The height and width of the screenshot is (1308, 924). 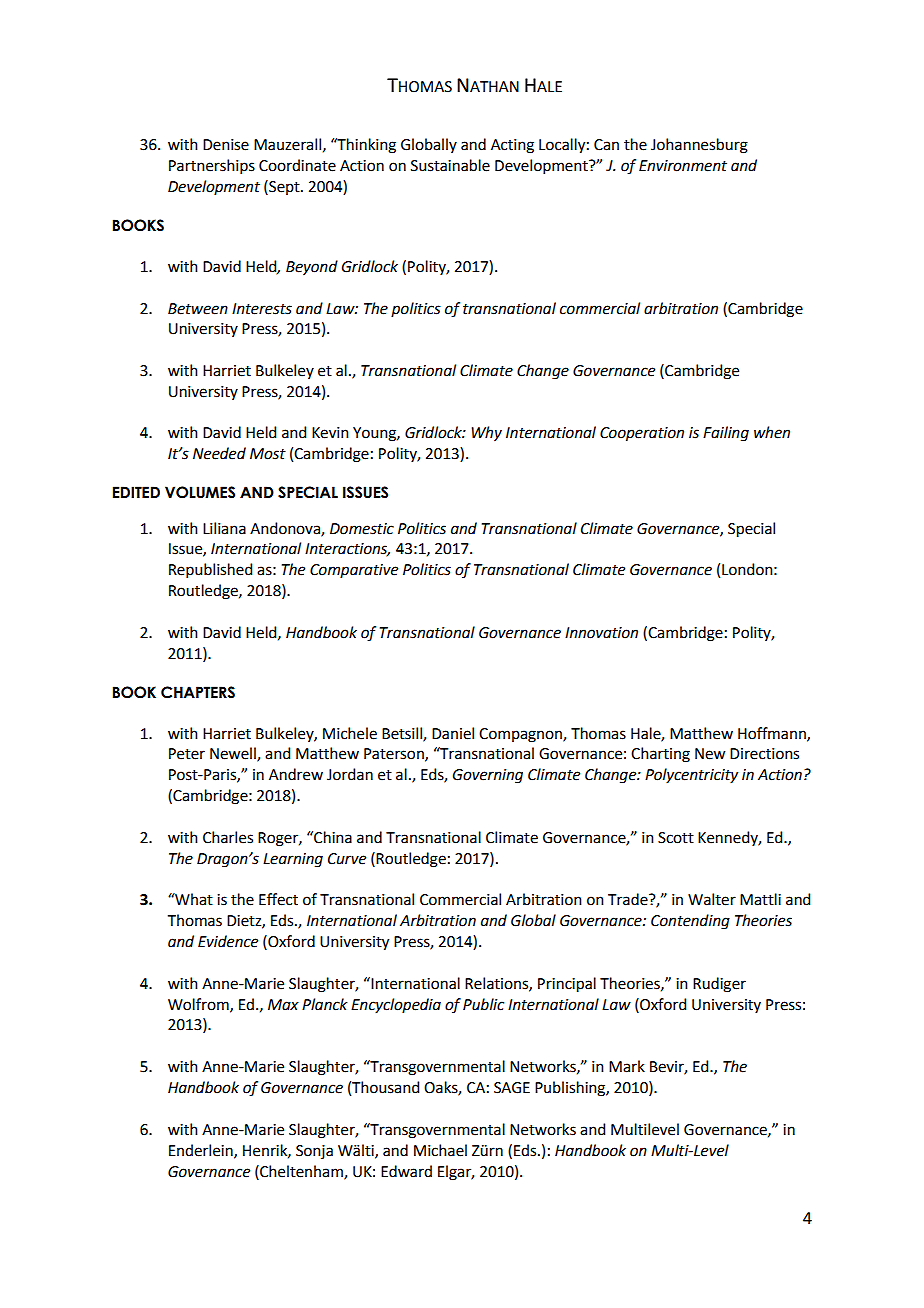 What do you see at coordinates (483, 1004) in the screenshot?
I see `Public` at bounding box center [483, 1004].
